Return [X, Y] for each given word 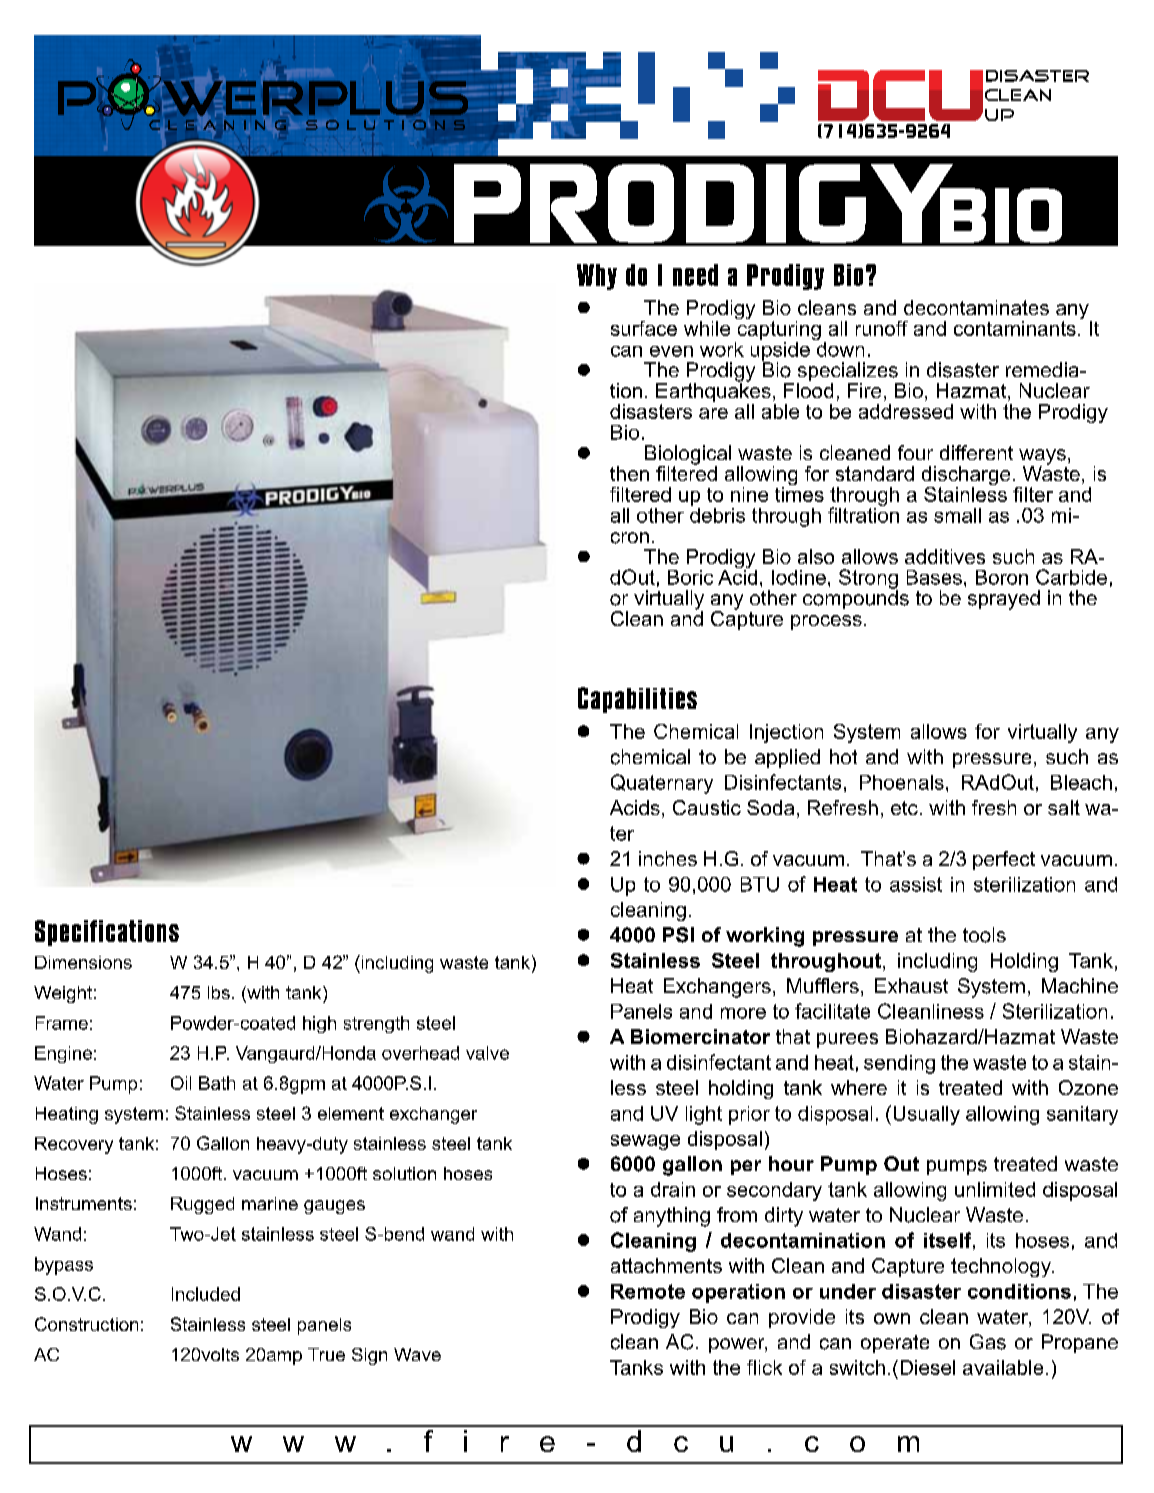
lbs [219, 992]
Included [206, 1294]
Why [597, 277]
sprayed [1004, 600]
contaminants [1015, 328]
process [826, 622]
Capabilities [637, 700]
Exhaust [911, 985]
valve [487, 1053]
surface [644, 328]
